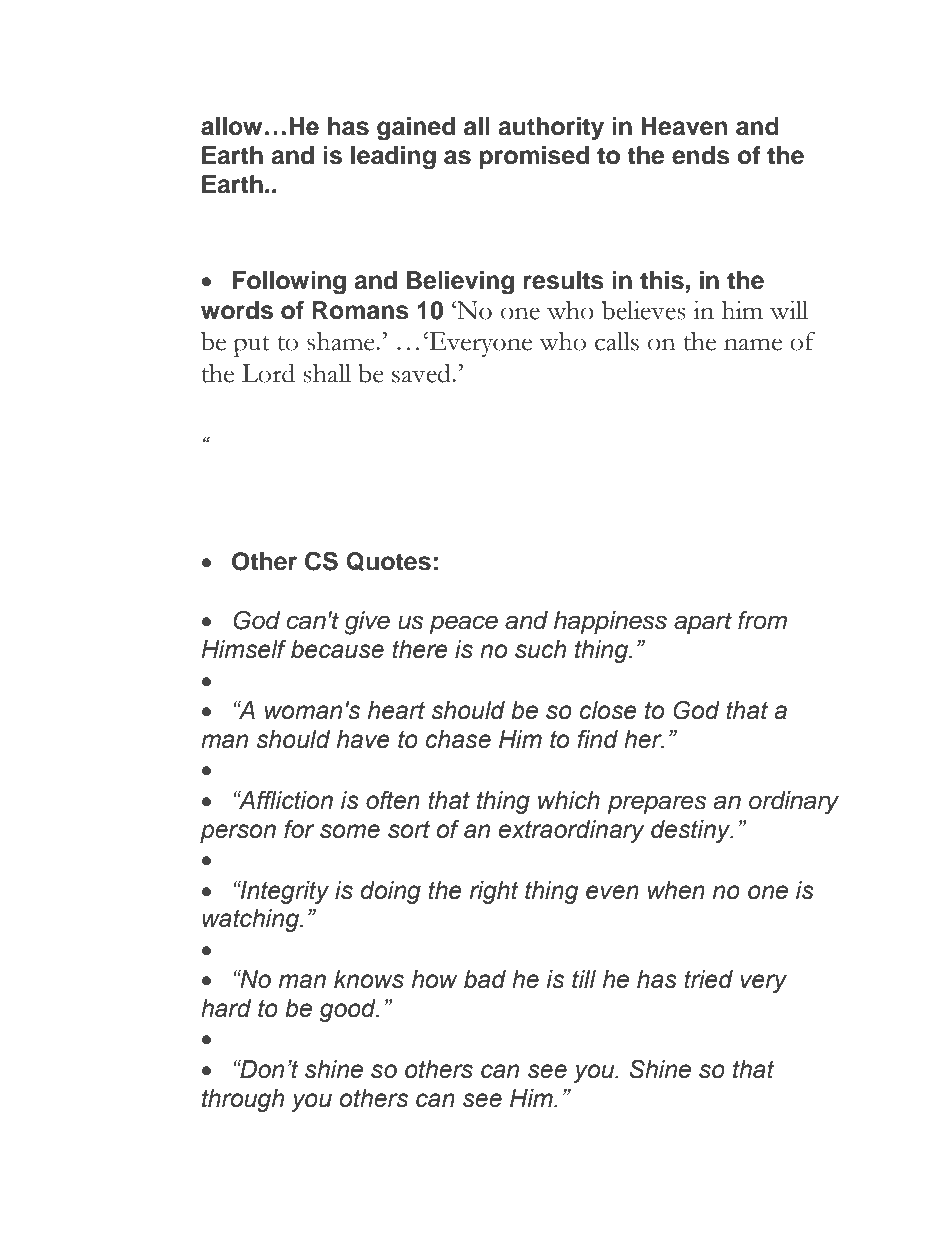 The width and height of the screenshot is (952, 1233). What do you see at coordinates (243, 1100) in the screenshot?
I see `through` at bounding box center [243, 1100].
